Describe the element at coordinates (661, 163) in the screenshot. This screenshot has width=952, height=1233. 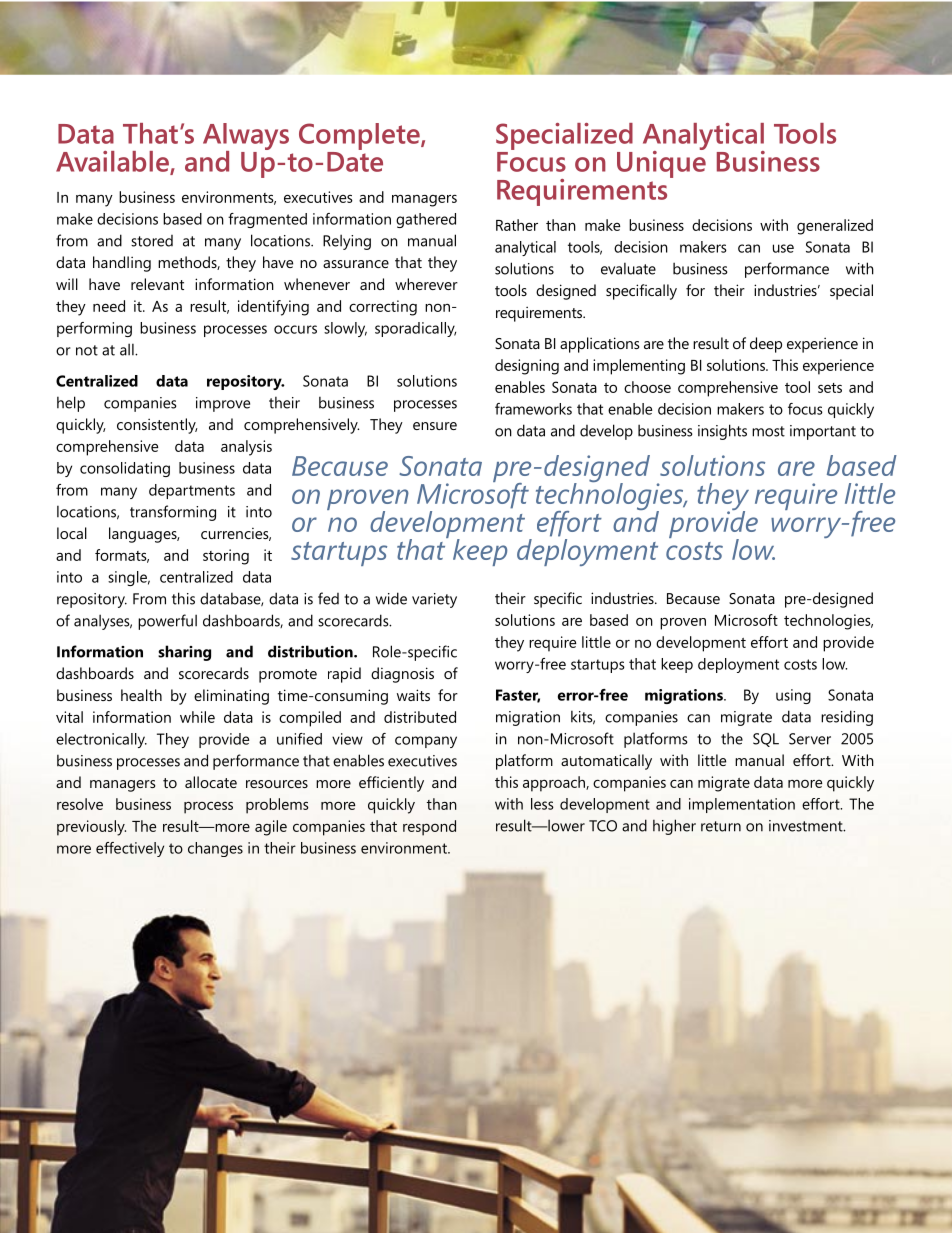
I see `Unique` at that location.
